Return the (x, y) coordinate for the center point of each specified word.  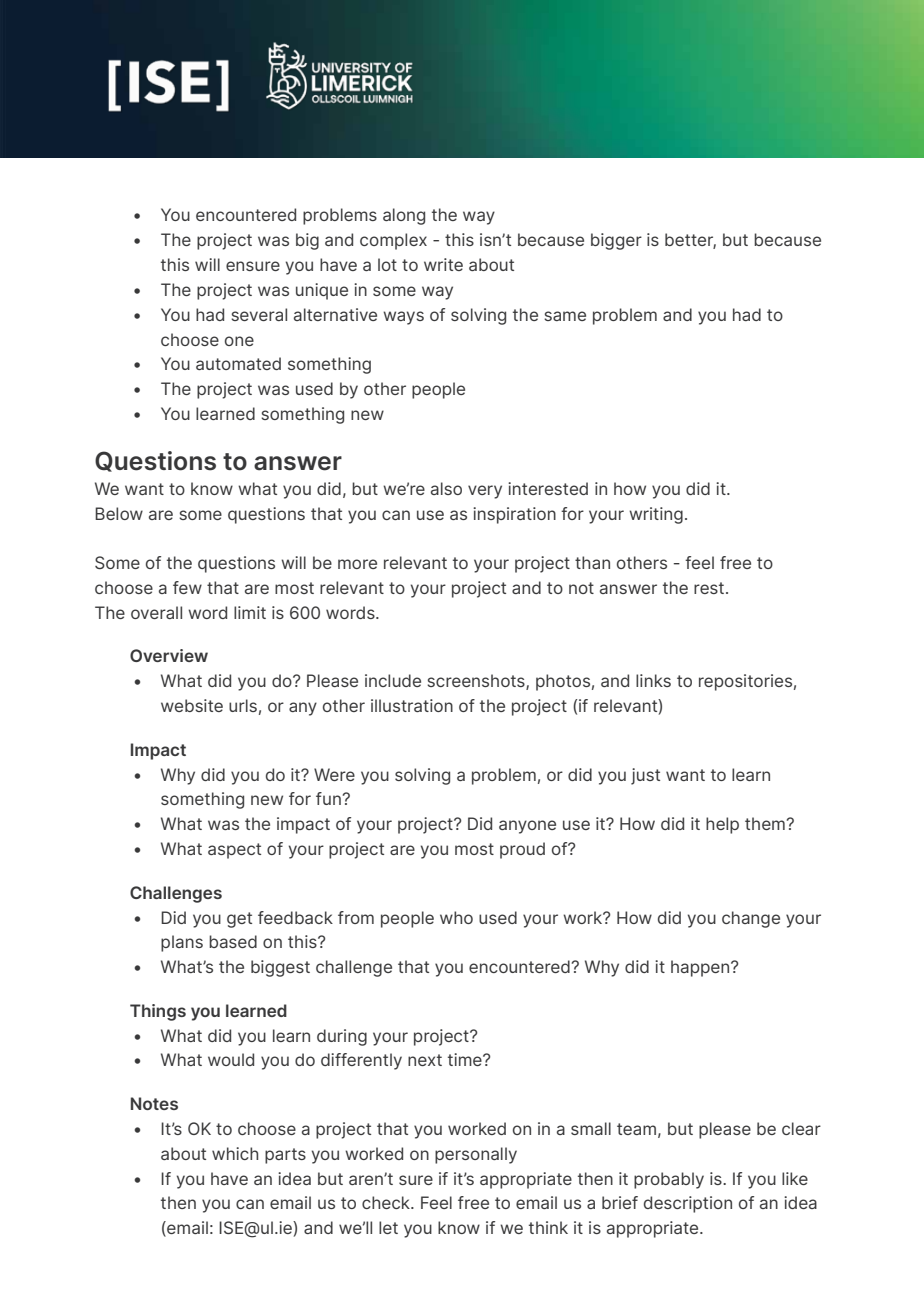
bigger (616, 241)
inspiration (514, 515)
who (456, 917)
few (187, 587)
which (235, 1153)
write (443, 264)
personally (476, 1155)
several (259, 314)
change (751, 919)
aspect (234, 851)
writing (656, 515)
